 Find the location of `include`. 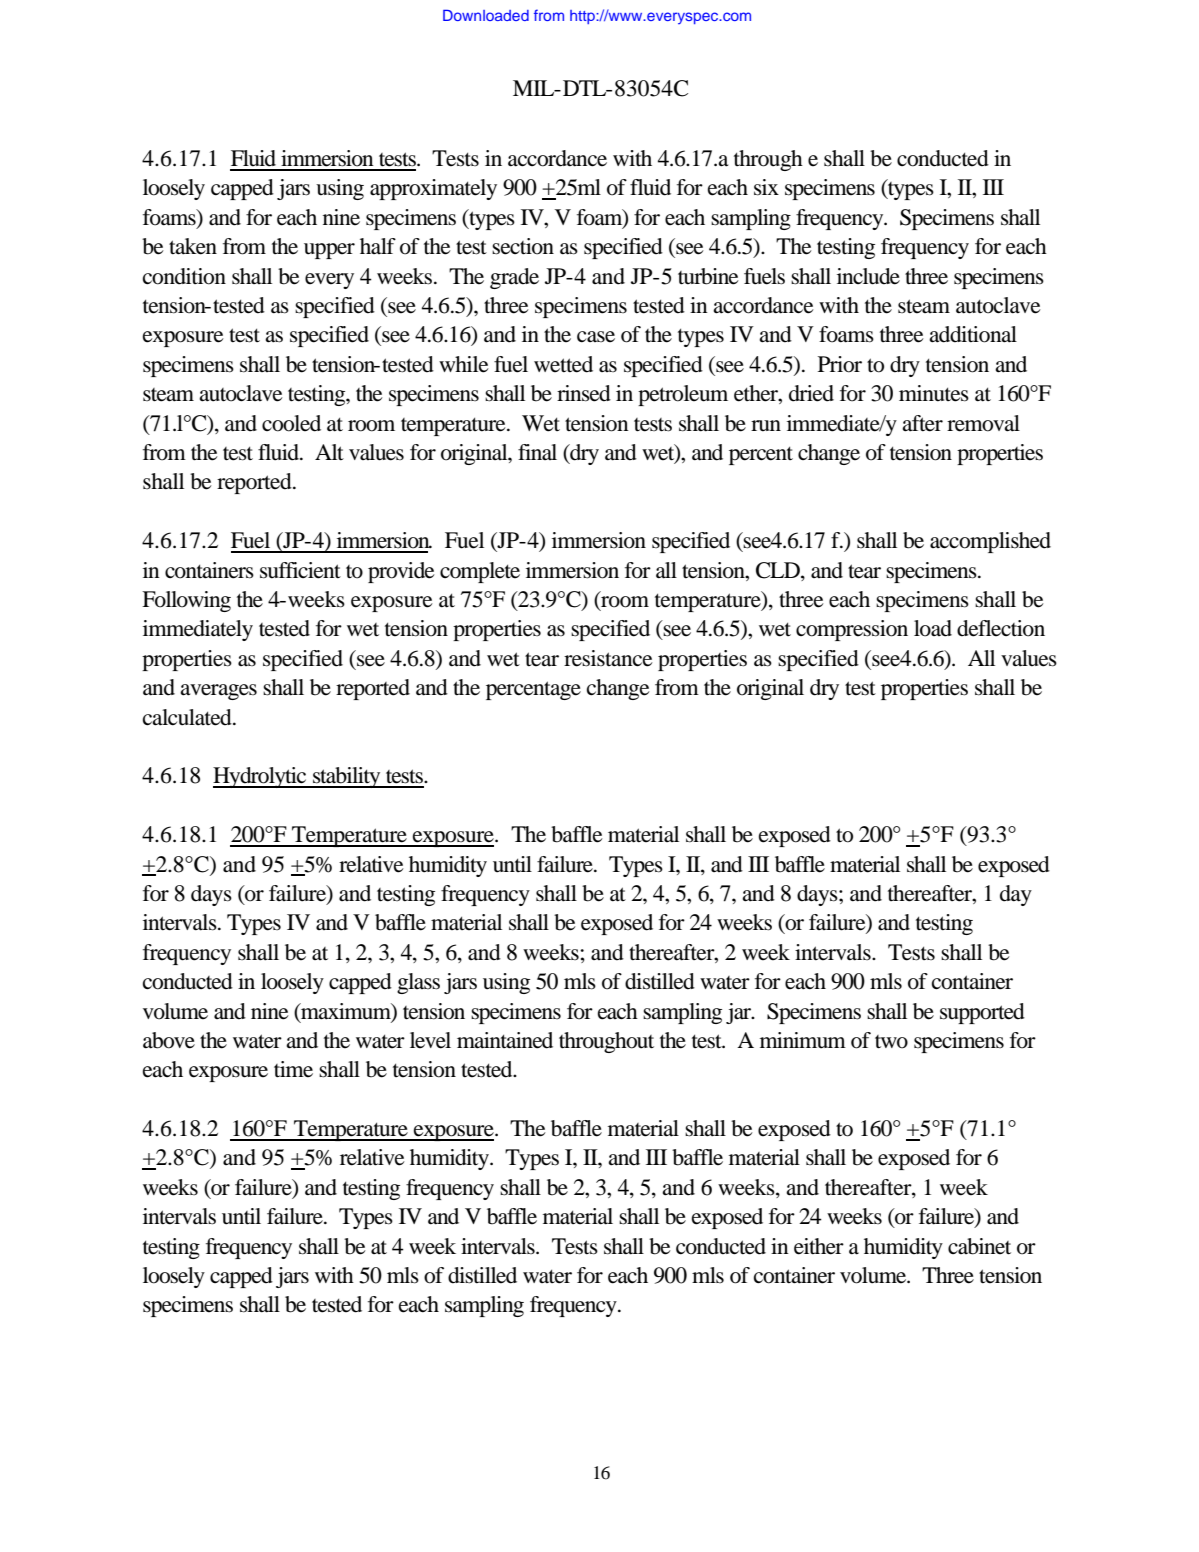

include is located at coordinates (868, 276).
